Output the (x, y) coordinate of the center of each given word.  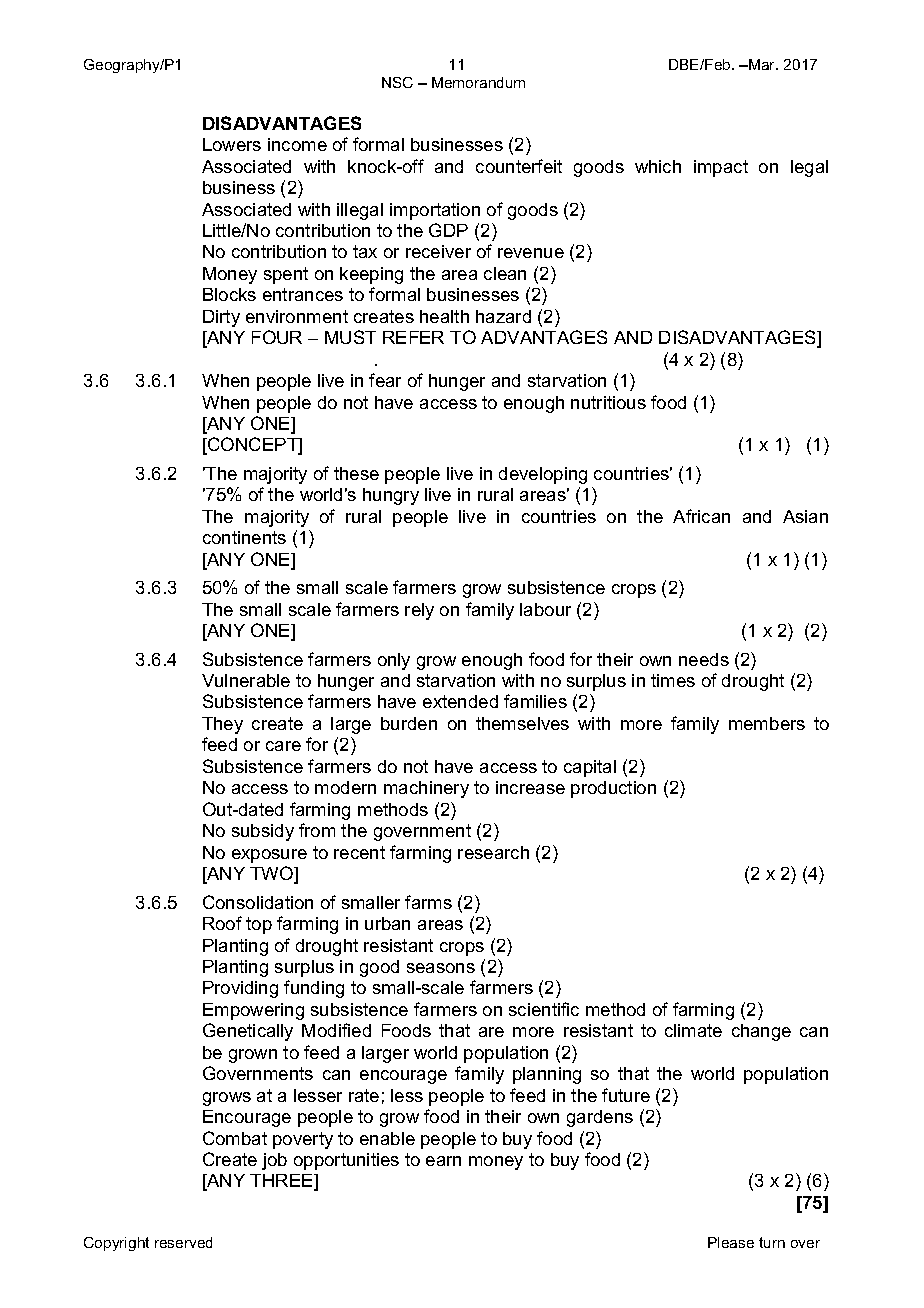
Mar (762, 64)
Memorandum (478, 82)
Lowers (232, 144)
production (613, 789)
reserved (183, 1242)
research (493, 852)
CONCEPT (253, 445)
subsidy (263, 832)
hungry (391, 496)
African (701, 516)
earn (443, 1161)
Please (731, 1242)
